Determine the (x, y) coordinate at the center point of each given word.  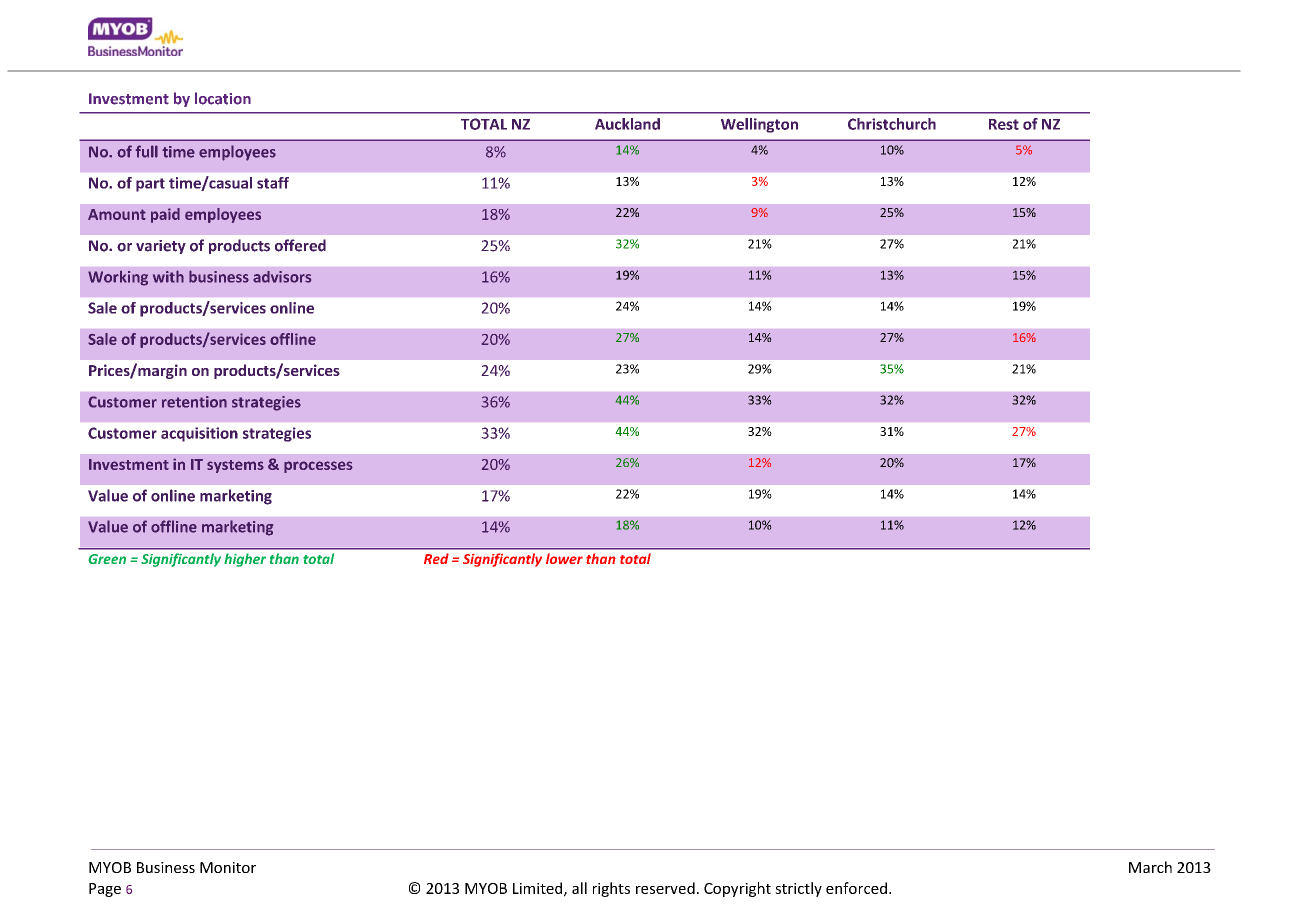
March (1150, 867)
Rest (1004, 124)
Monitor (228, 867)
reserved (665, 888)
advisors (282, 277)
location (223, 98)
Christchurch (892, 124)
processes (318, 467)
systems (235, 466)
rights (611, 889)
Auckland (627, 124)
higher (245, 560)
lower (564, 558)
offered (300, 245)
